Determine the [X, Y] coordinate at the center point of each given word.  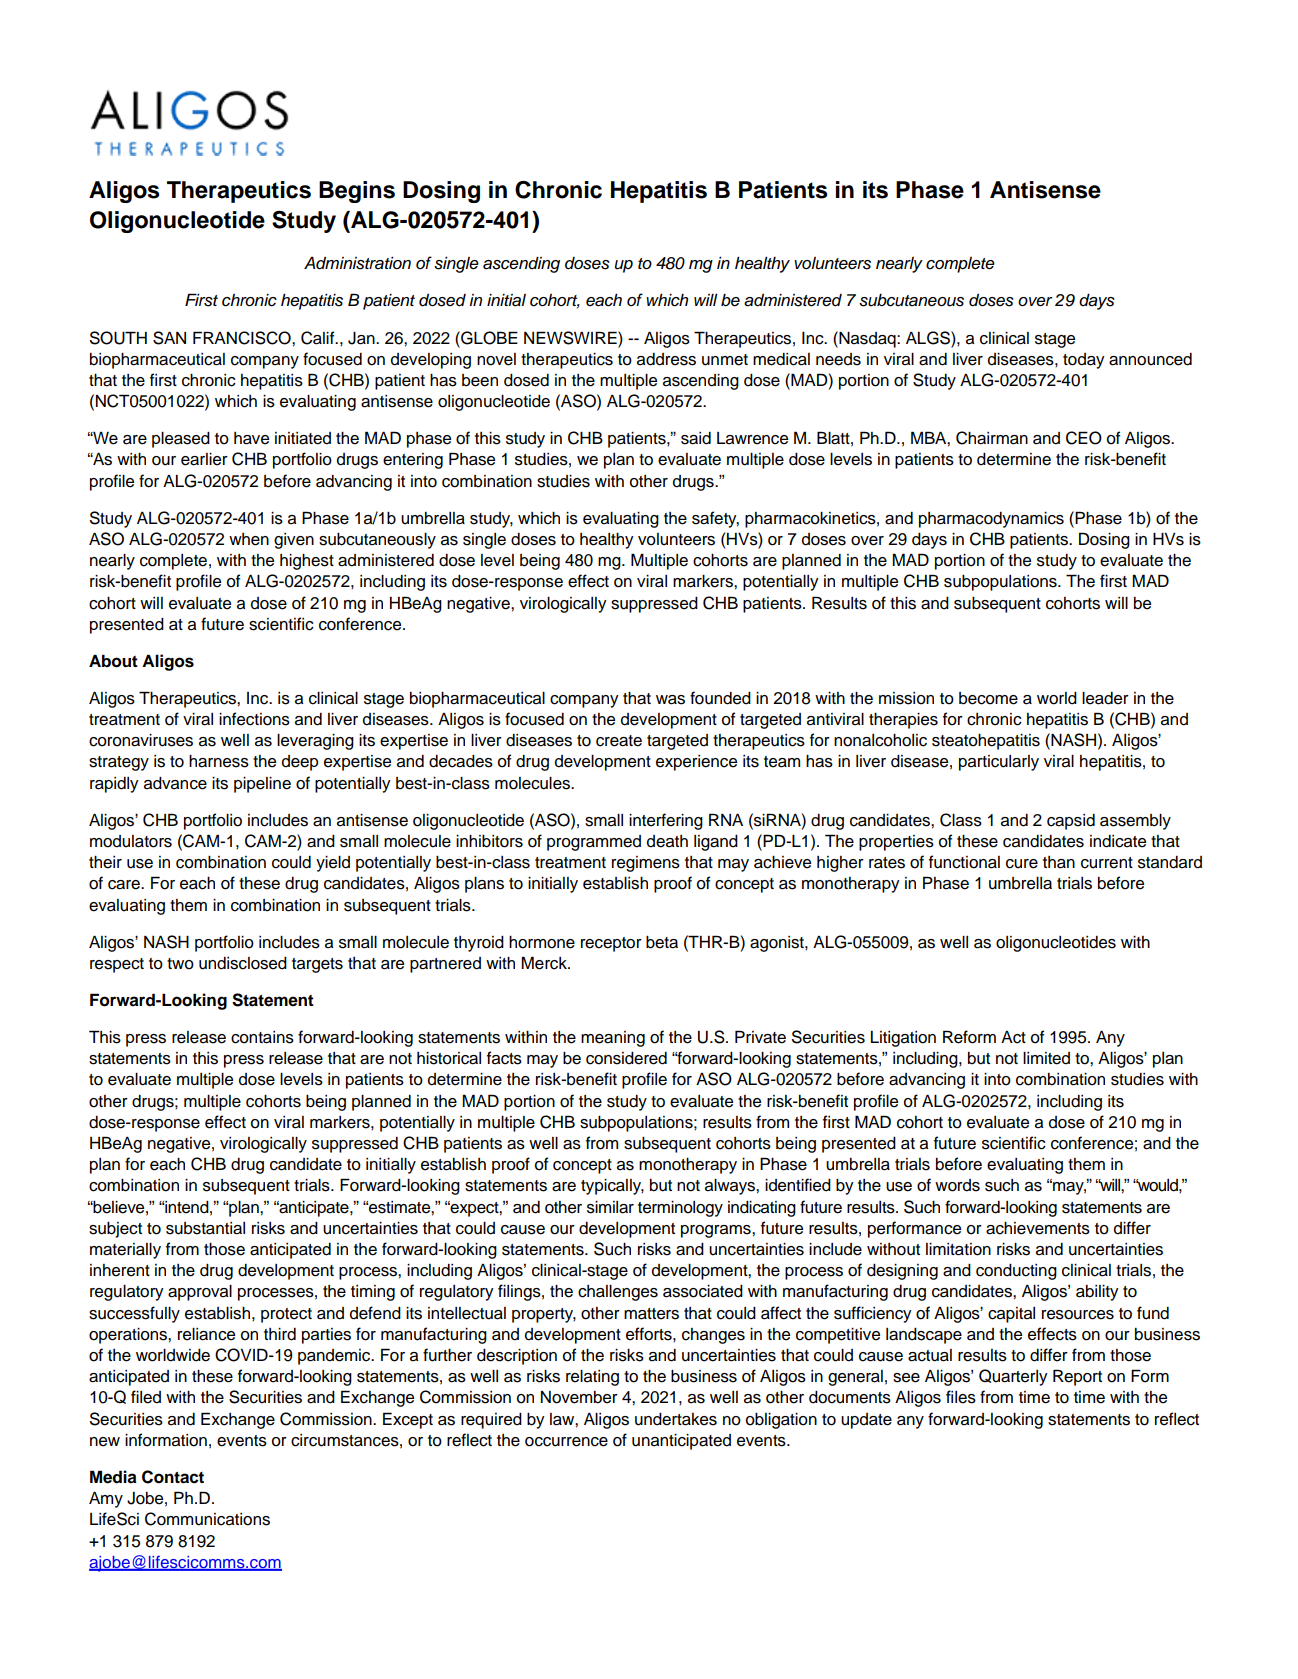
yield [333, 864]
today [1084, 361]
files [961, 1397]
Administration [357, 263]
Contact [173, 1477]
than [1059, 862]
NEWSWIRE [571, 338]
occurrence [566, 1442]
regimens [646, 864]
